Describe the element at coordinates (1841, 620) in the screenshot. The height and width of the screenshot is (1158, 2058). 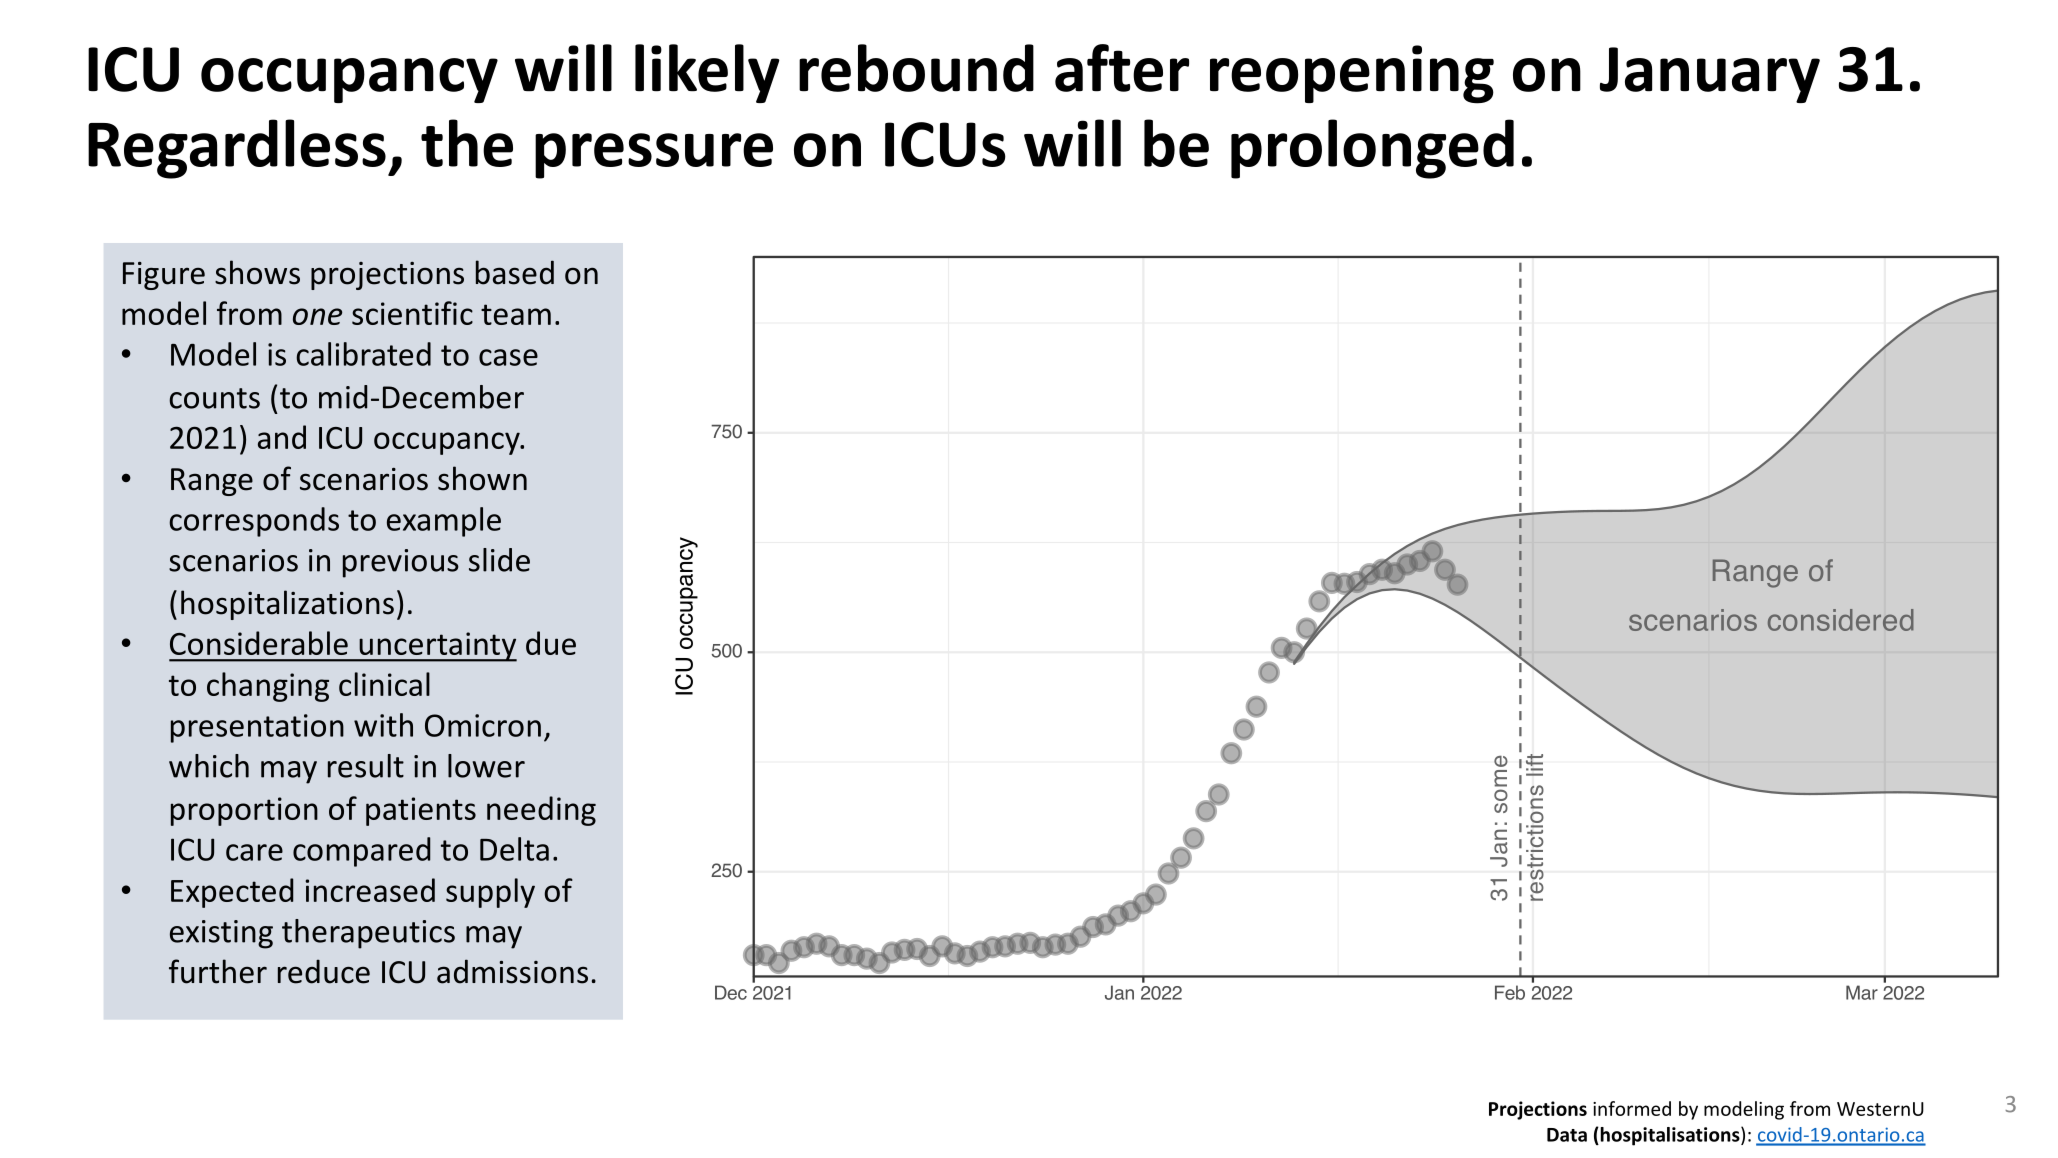
I see `considered` at that location.
